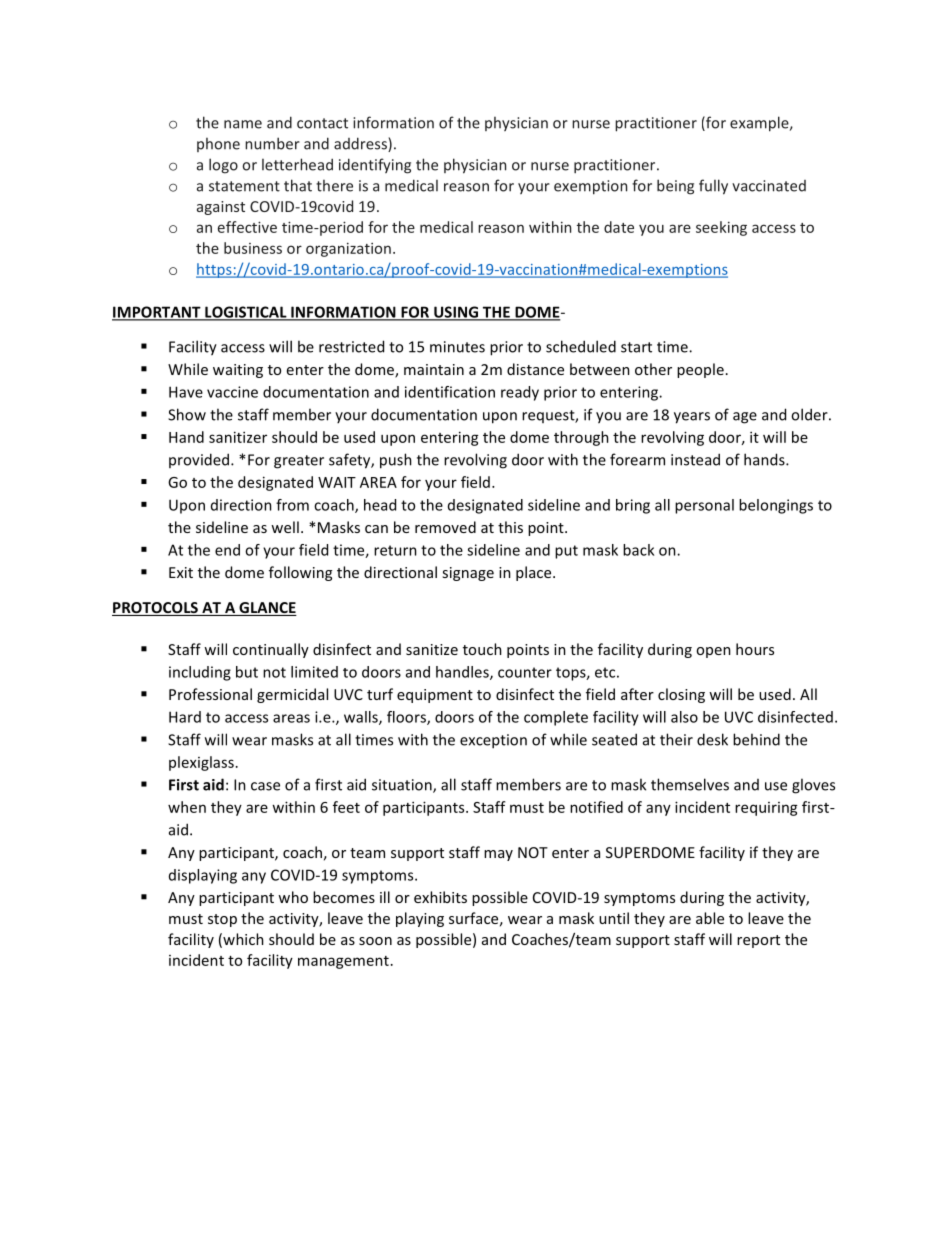 The width and height of the screenshot is (952, 1233). I want to click on fully, so click(713, 187).
